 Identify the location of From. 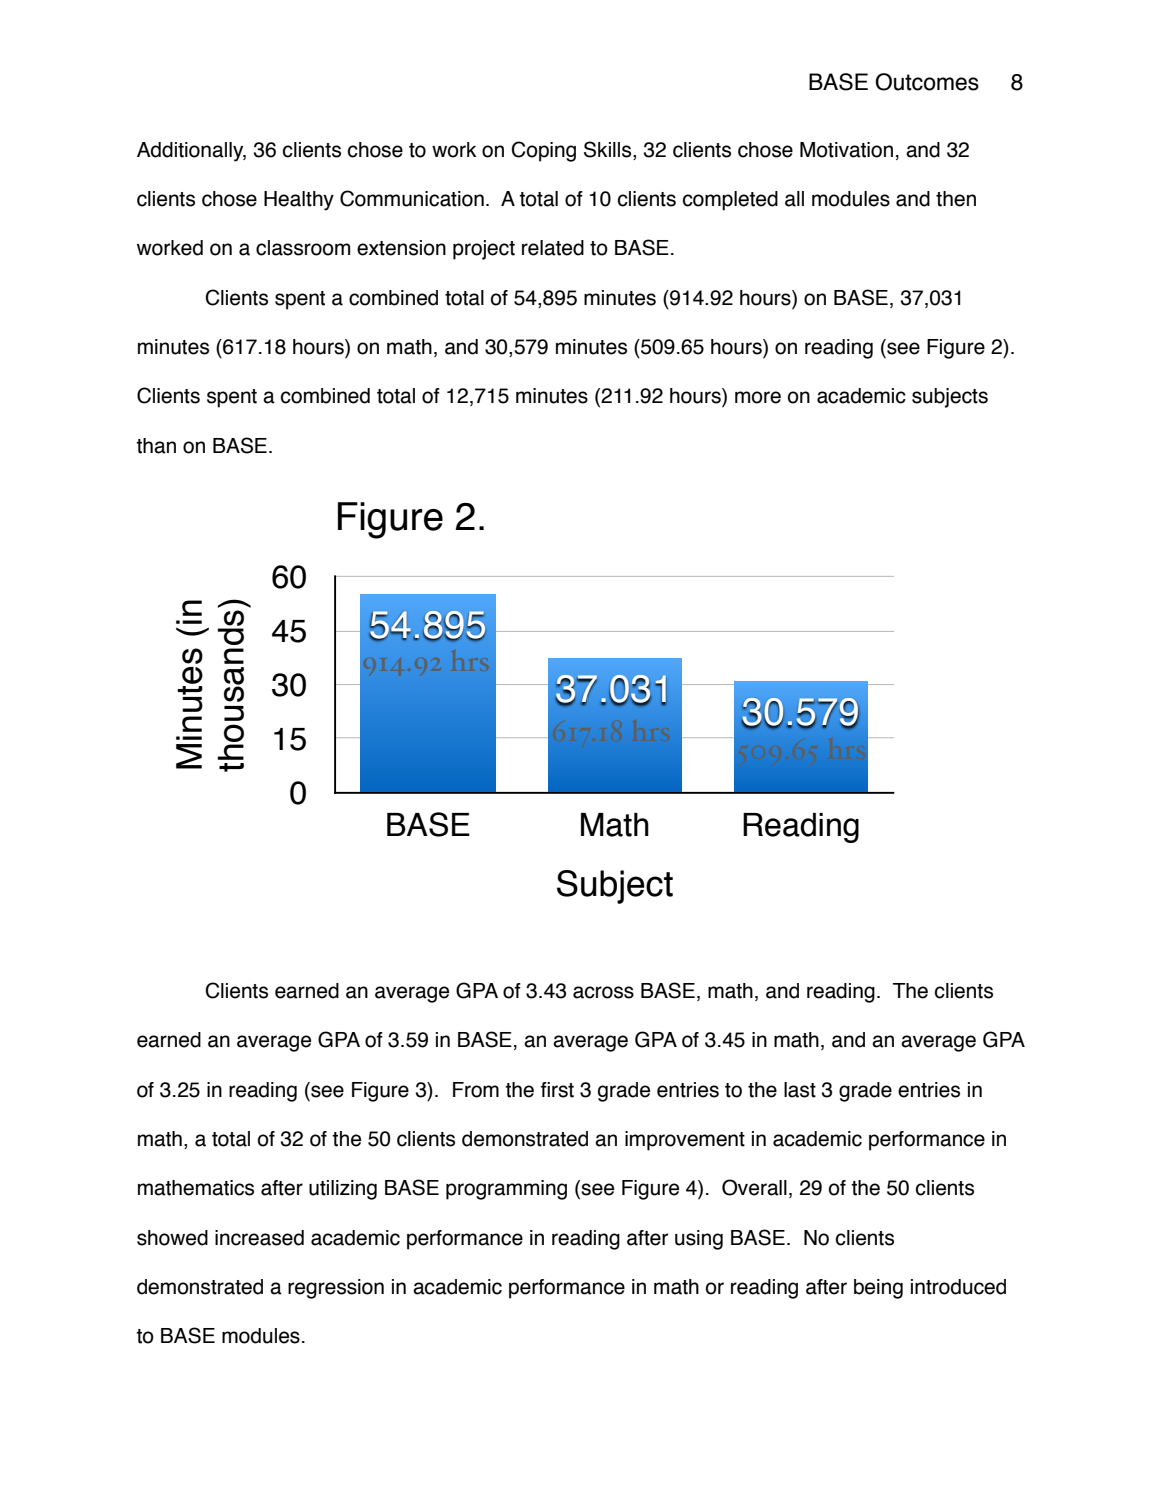
(476, 1090).
